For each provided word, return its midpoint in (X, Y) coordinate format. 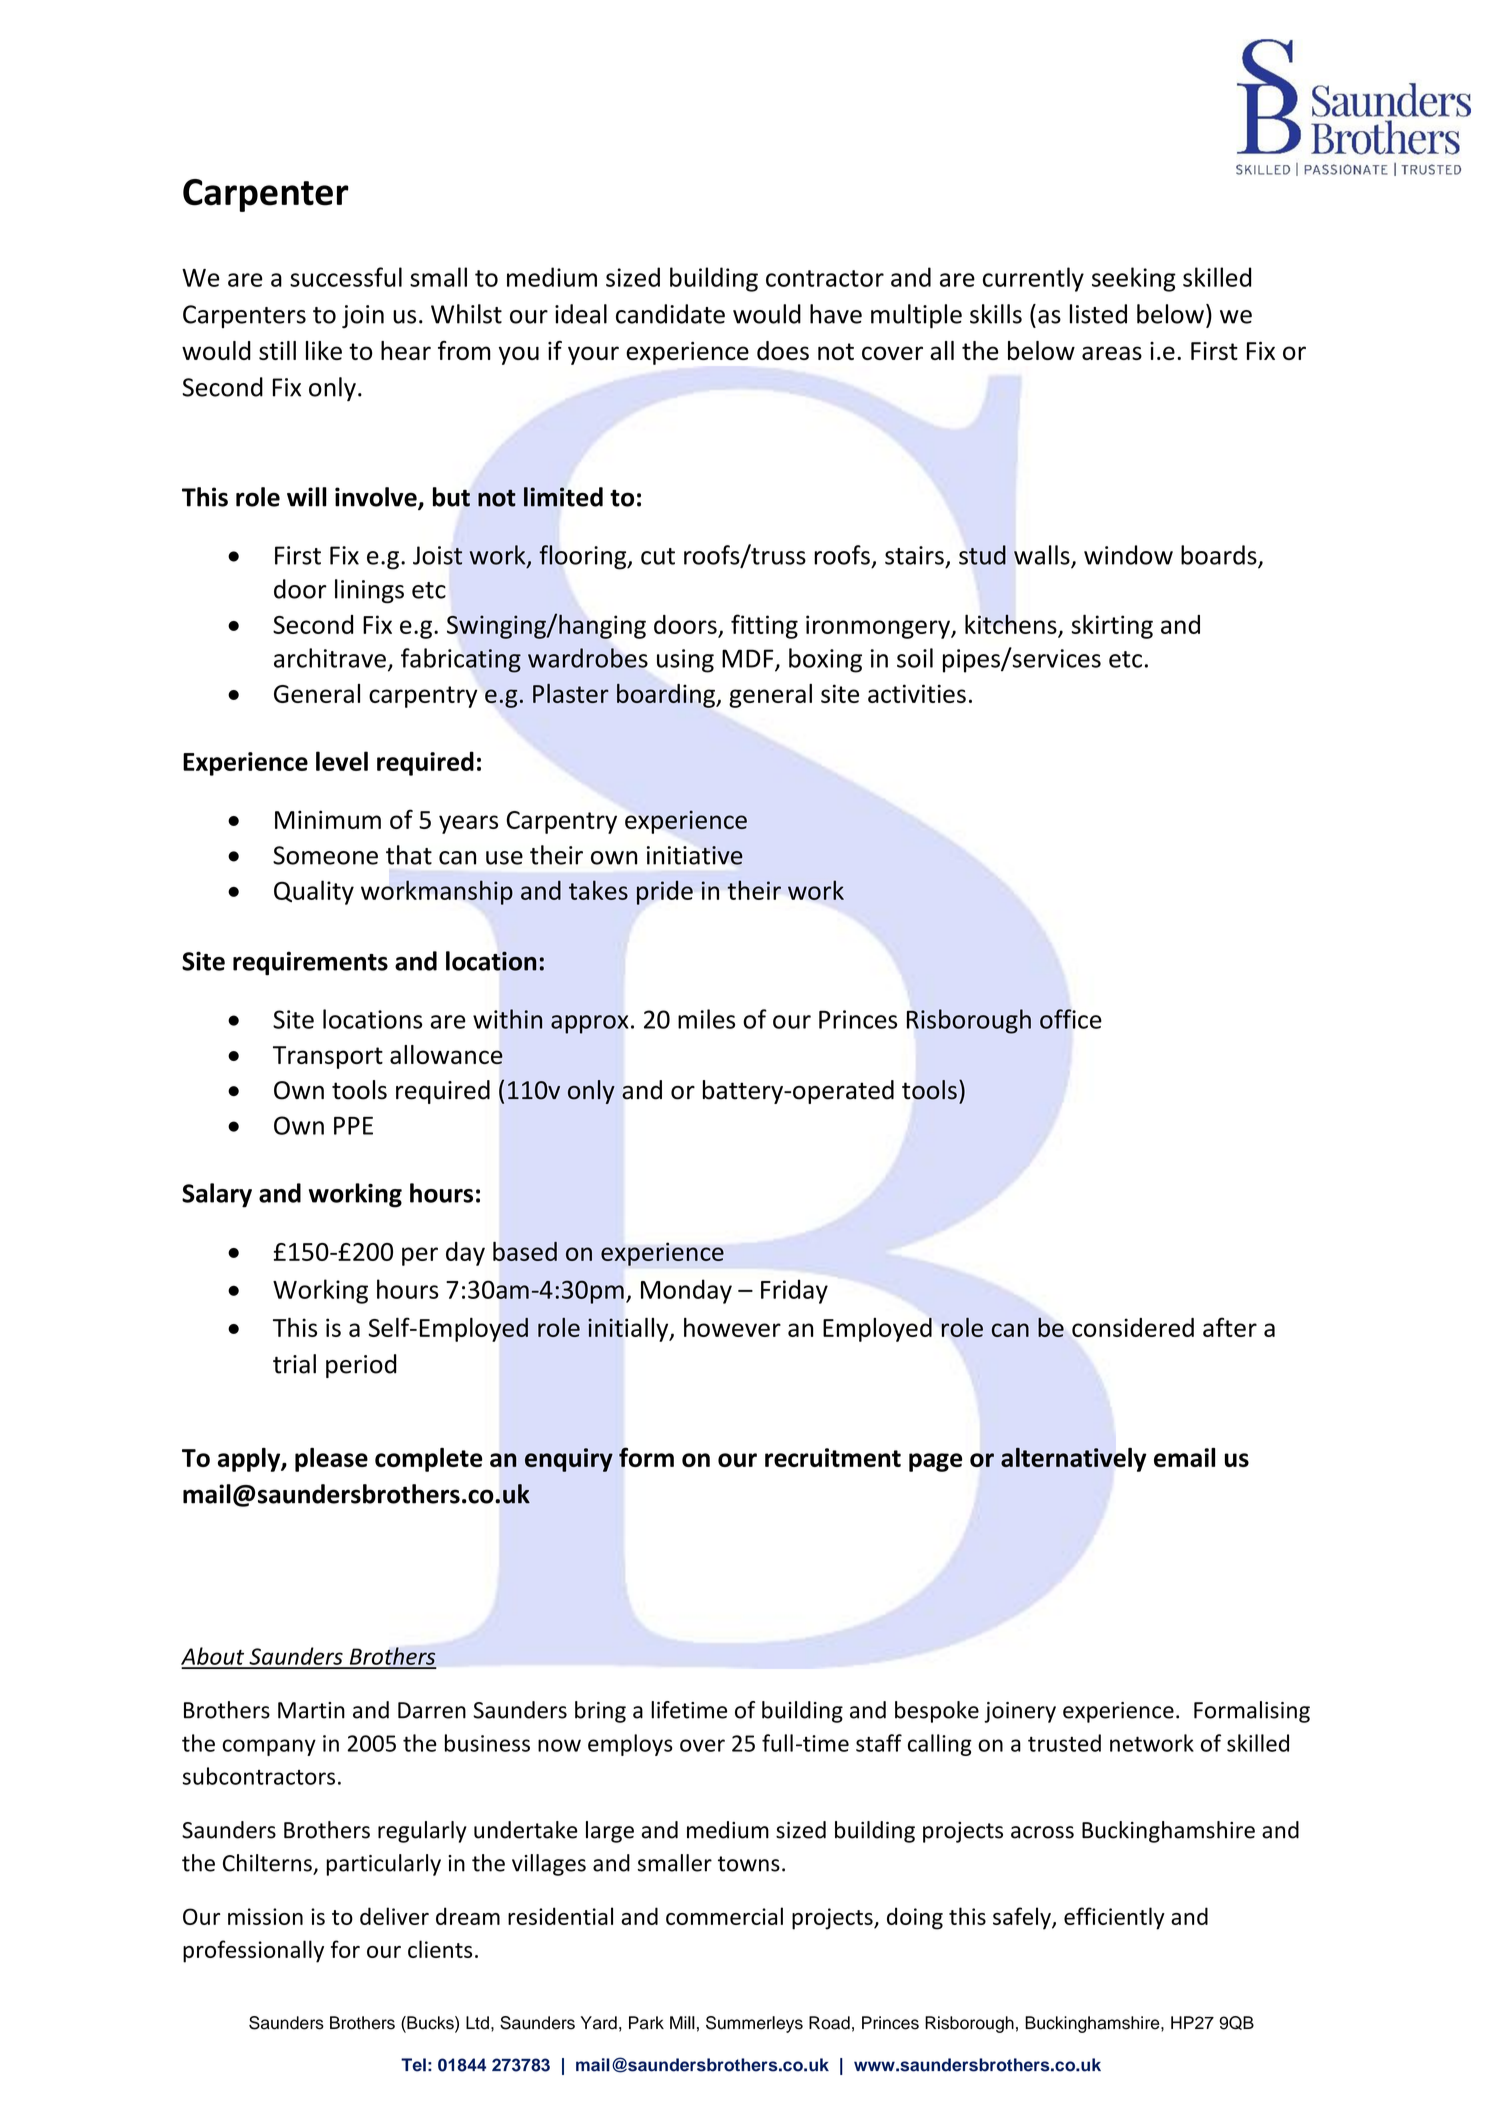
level (342, 761)
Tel (413, 2065)
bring (600, 1712)
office (1070, 1019)
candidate (670, 314)
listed (1098, 314)
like (324, 350)
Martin (311, 1710)
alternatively (1073, 1460)
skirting (1112, 626)
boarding (667, 696)
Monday (686, 1291)
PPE (353, 1126)
